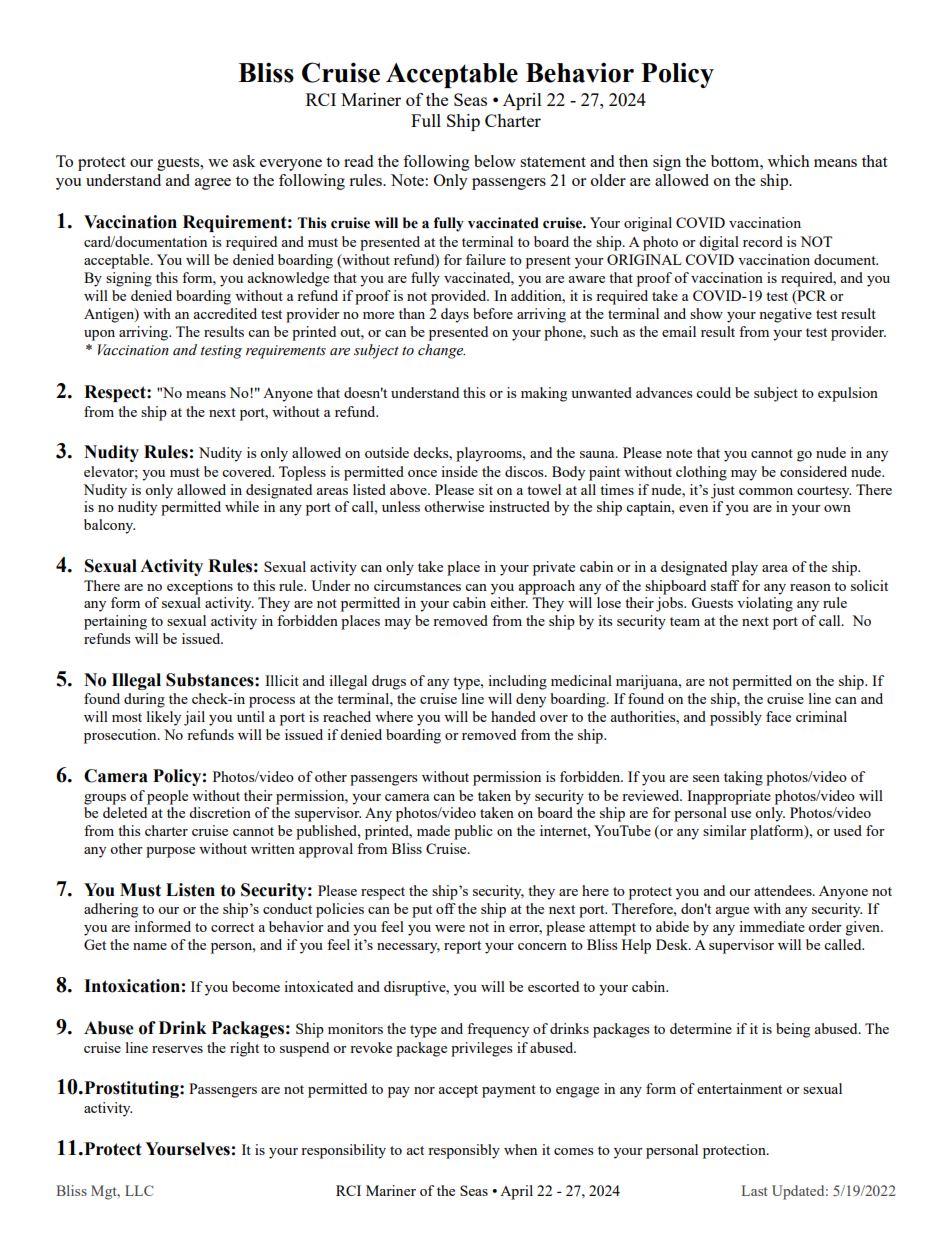 This screenshot has height=1233, width=952. I want to click on which, so click(789, 161).
